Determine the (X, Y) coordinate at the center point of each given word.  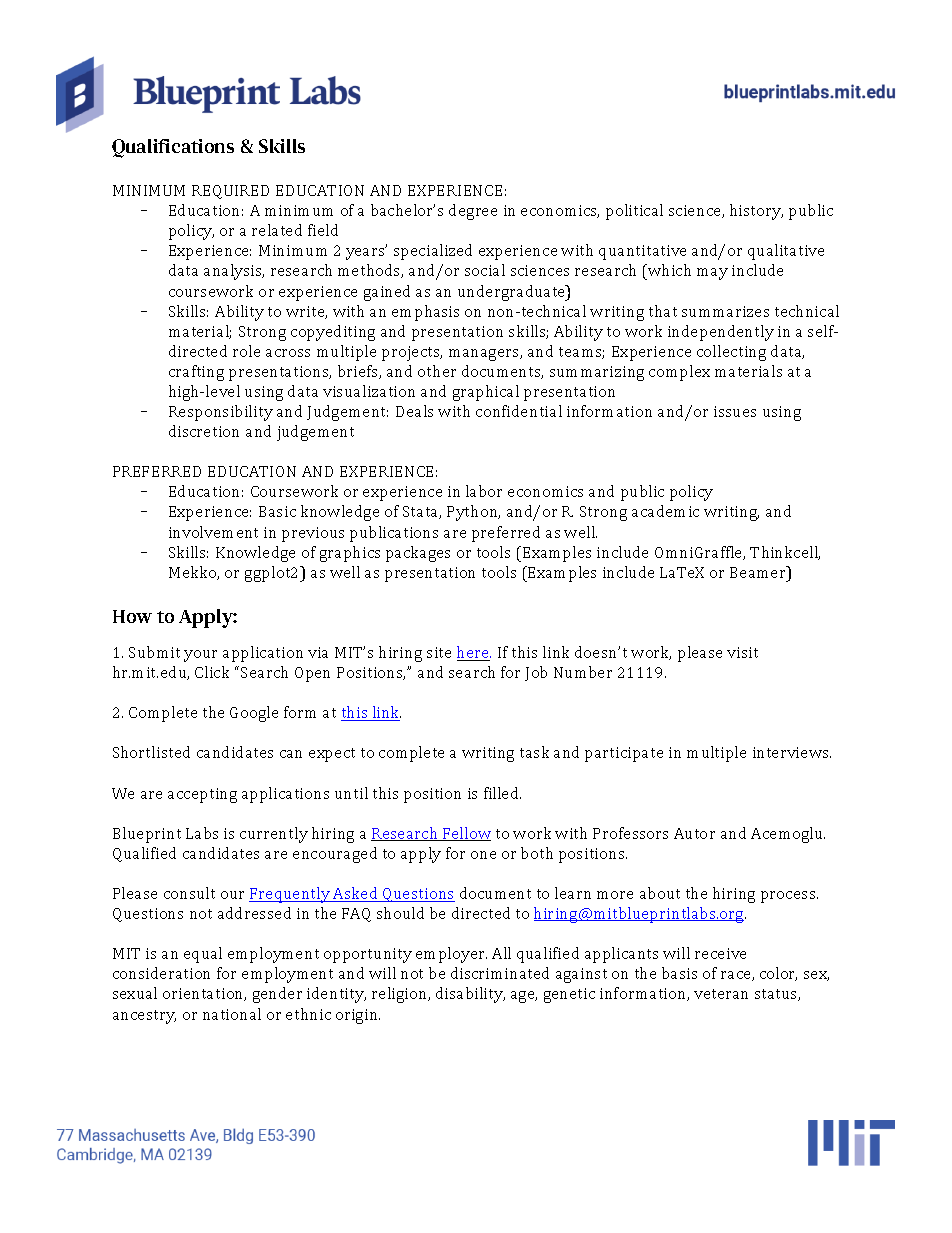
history (756, 212)
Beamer (759, 572)
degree (473, 212)
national (232, 1014)
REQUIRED (230, 192)
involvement (213, 532)
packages (418, 554)
